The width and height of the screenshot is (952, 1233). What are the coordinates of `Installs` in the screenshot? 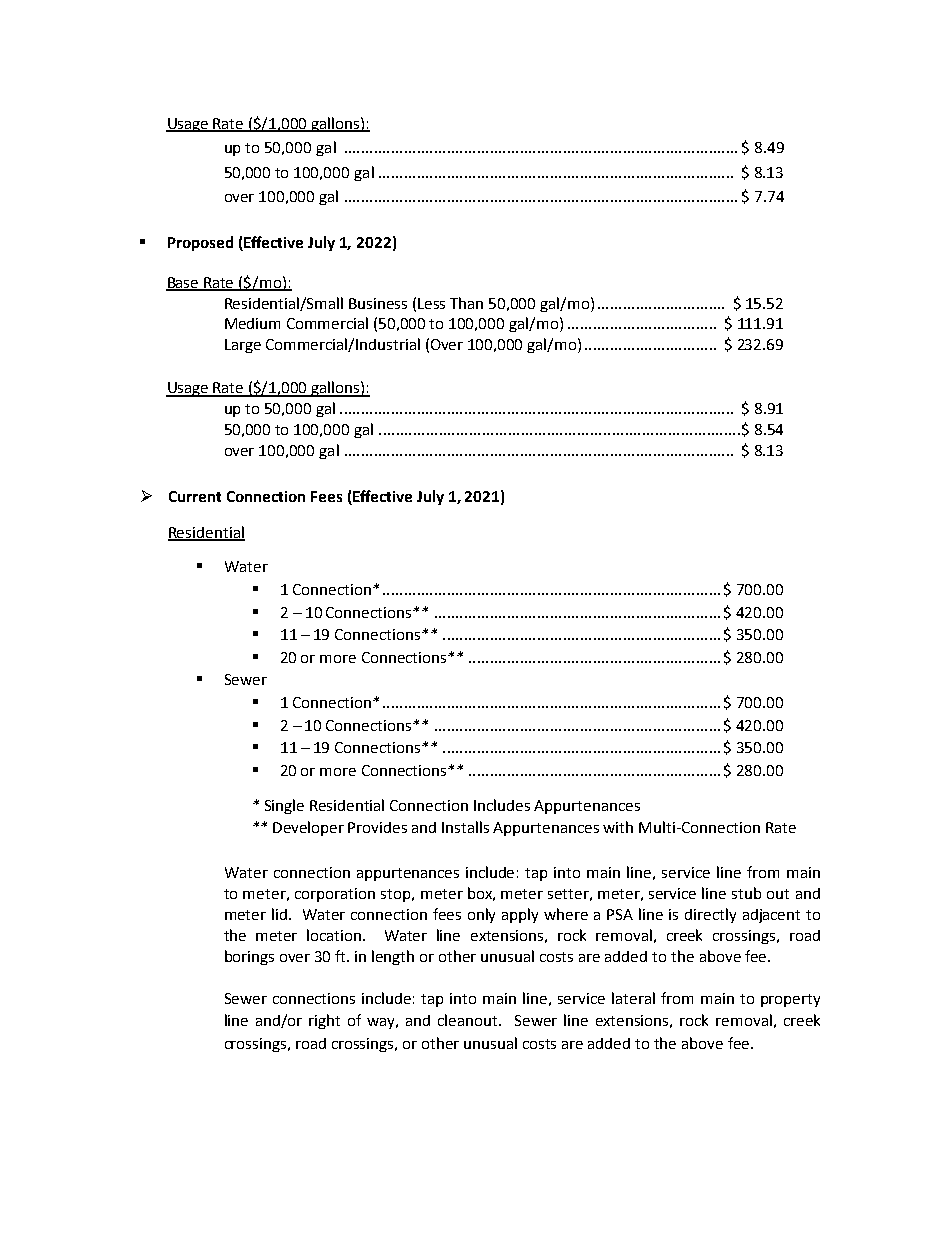 It's located at (465, 827).
